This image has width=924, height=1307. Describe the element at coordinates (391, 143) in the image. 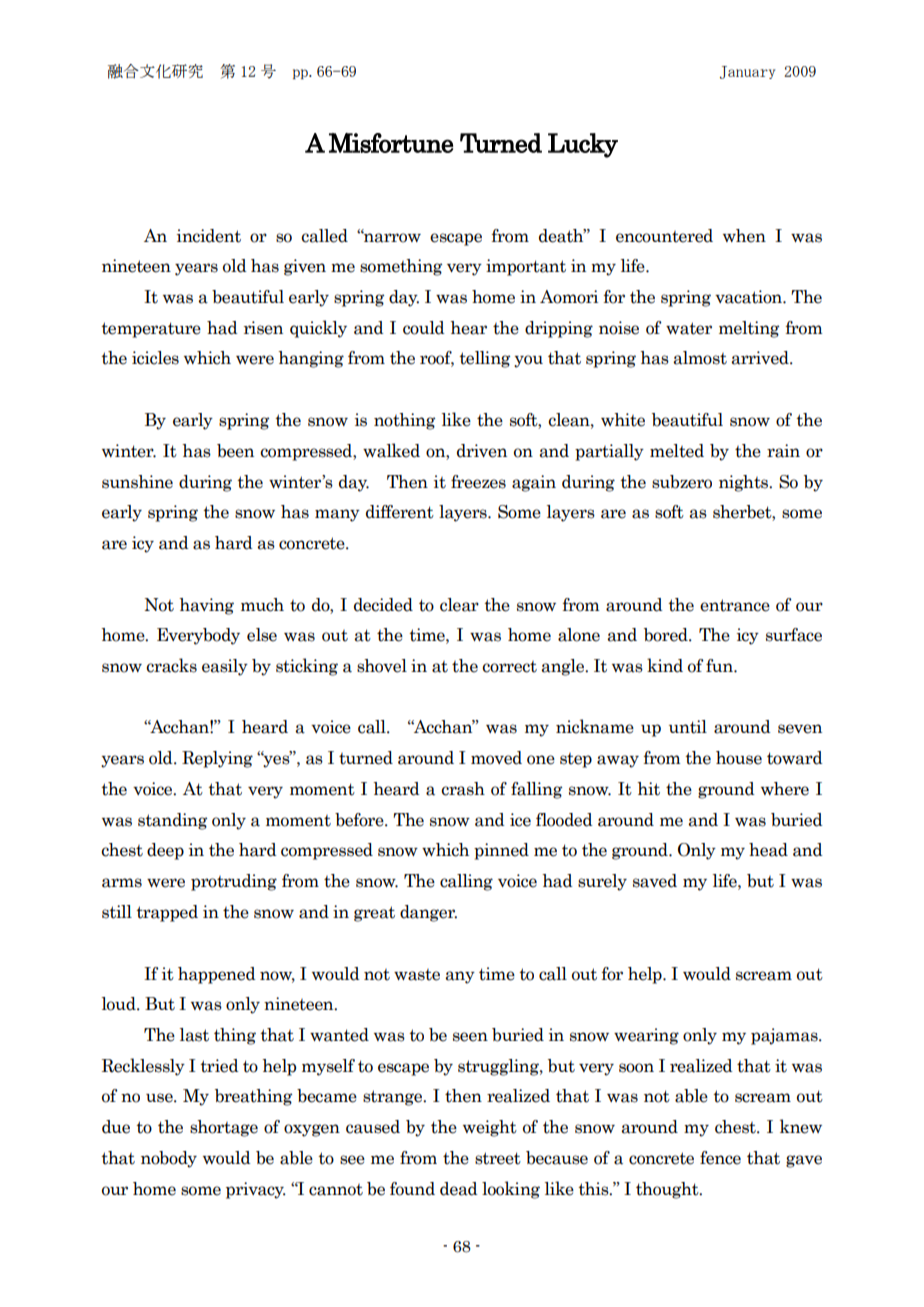

I see `Misfortune` at that location.
